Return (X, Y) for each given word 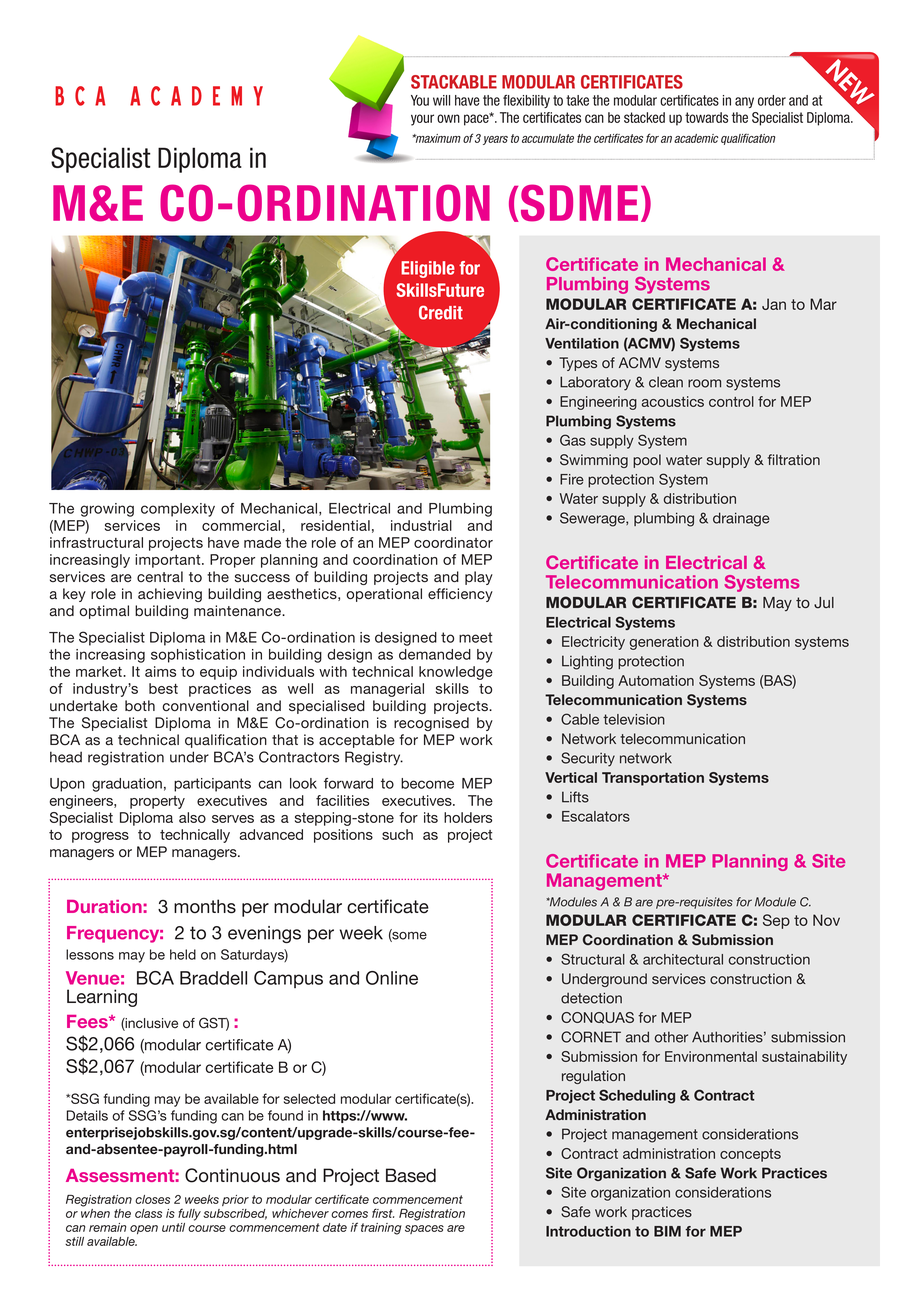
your (422, 120)
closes (152, 1199)
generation (664, 643)
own (448, 118)
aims (160, 671)
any (744, 102)
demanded (435, 654)
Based (411, 1175)
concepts (750, 1155)
